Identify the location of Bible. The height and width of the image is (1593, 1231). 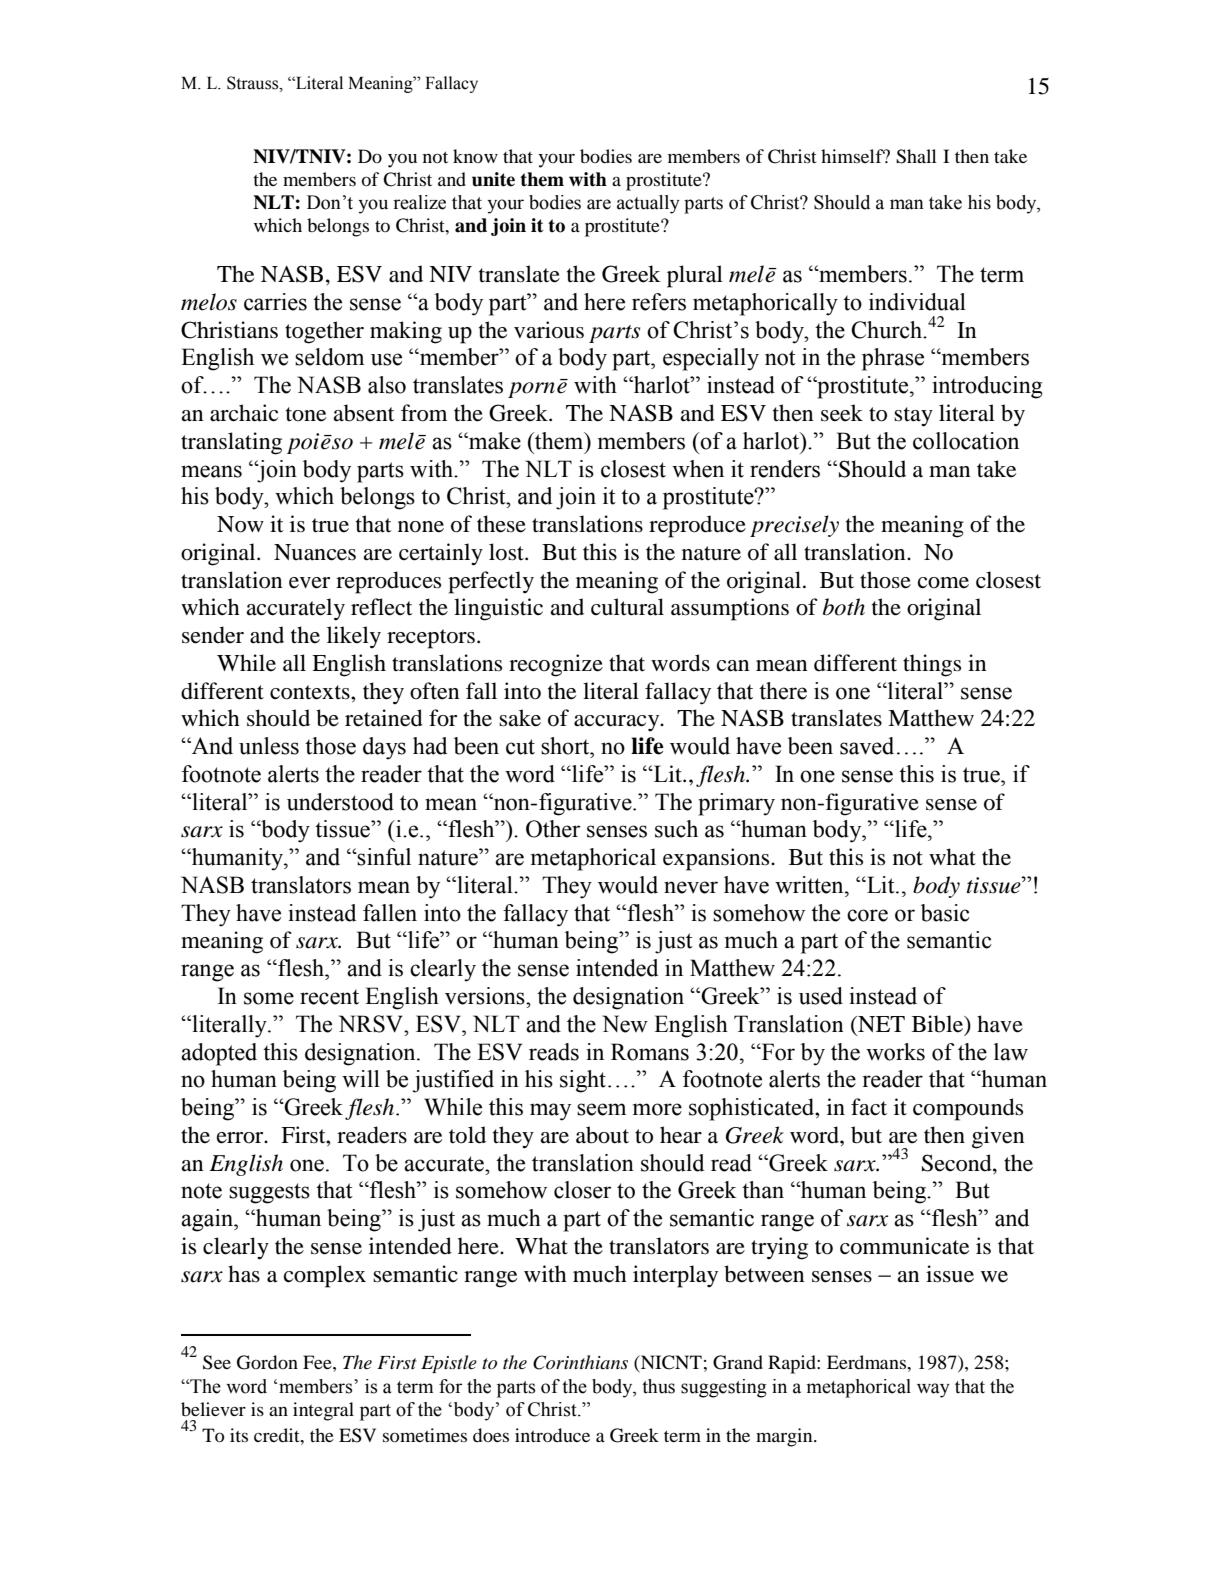
(939, 1024).
